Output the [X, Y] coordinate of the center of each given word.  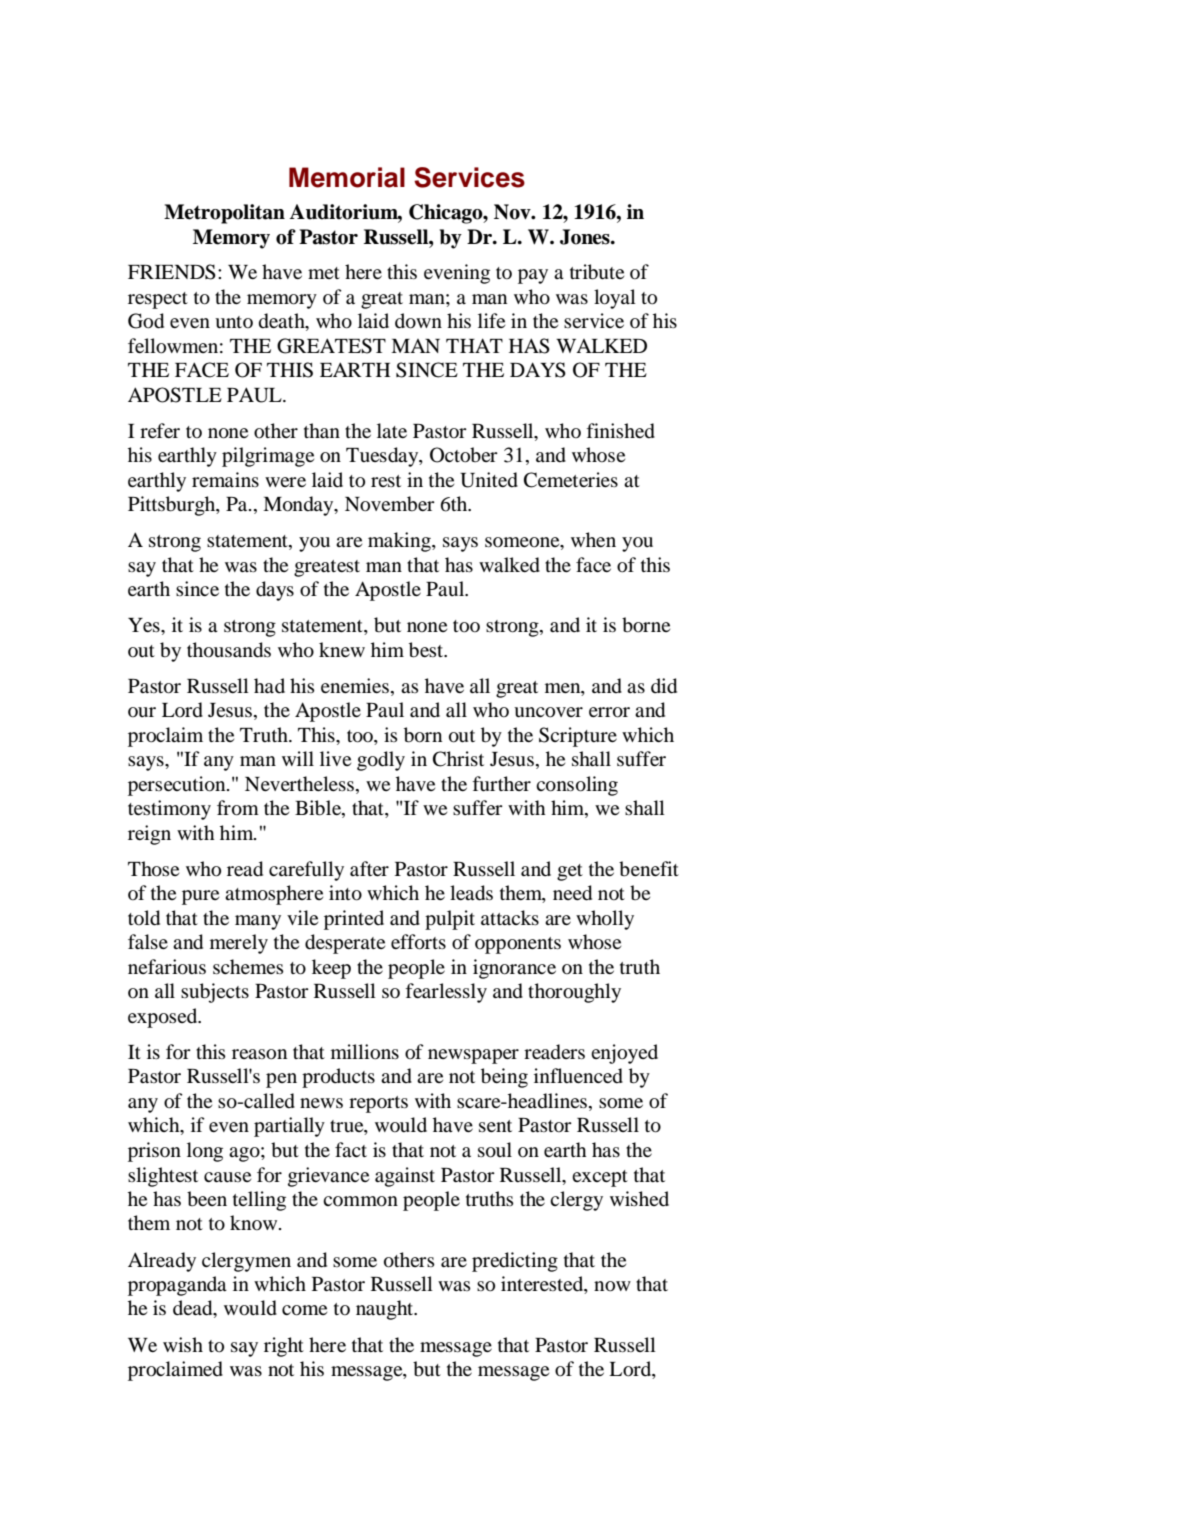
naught [386, 1310]
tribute [597, 272]
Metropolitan [224, 214]
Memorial [347, 177]
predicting [515, 1262]
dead [194, 1309]
